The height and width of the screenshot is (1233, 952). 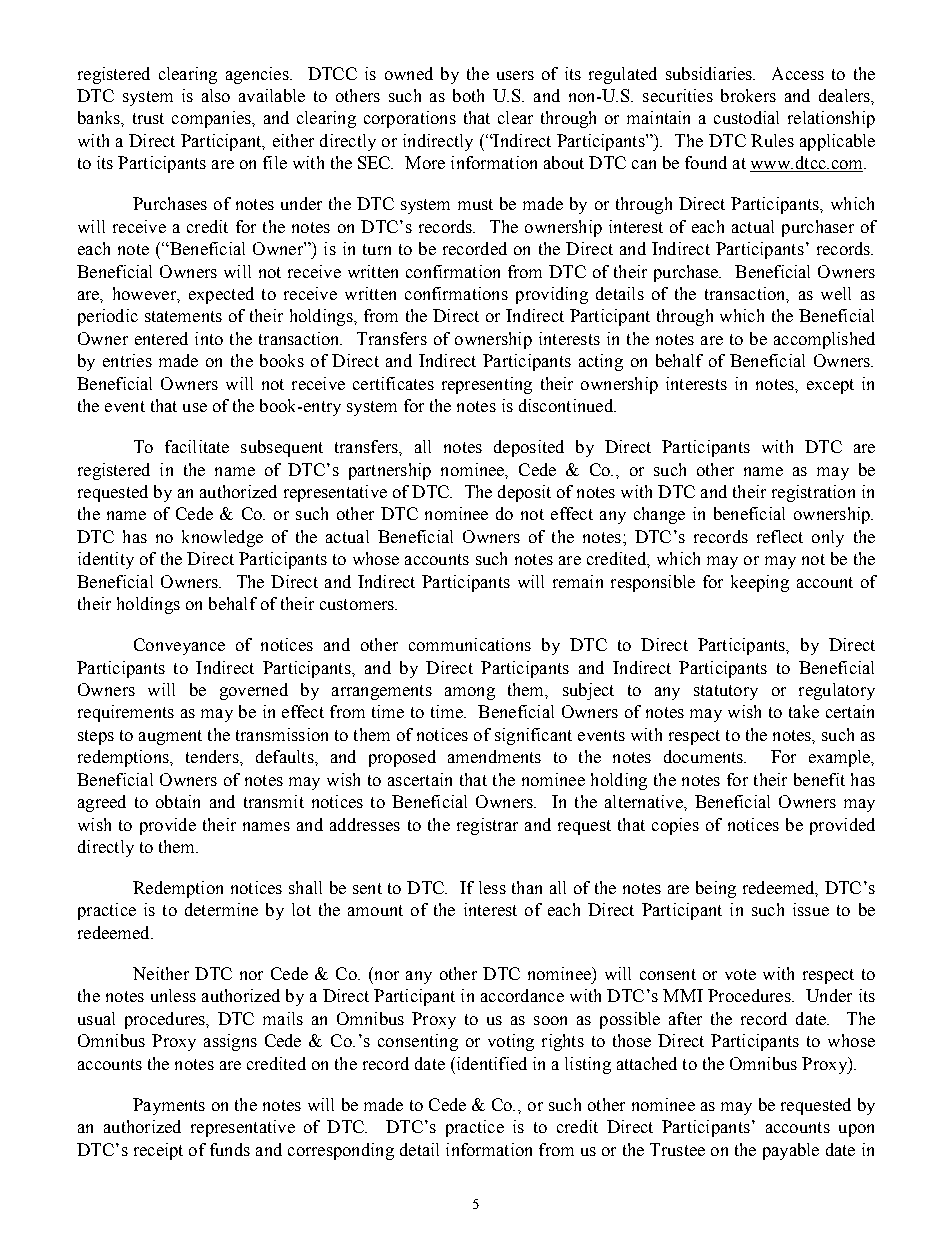 What do you see at coordinates (178, 801) in the screenshot?
I see `obtain` at bounding box center [178, 801].
